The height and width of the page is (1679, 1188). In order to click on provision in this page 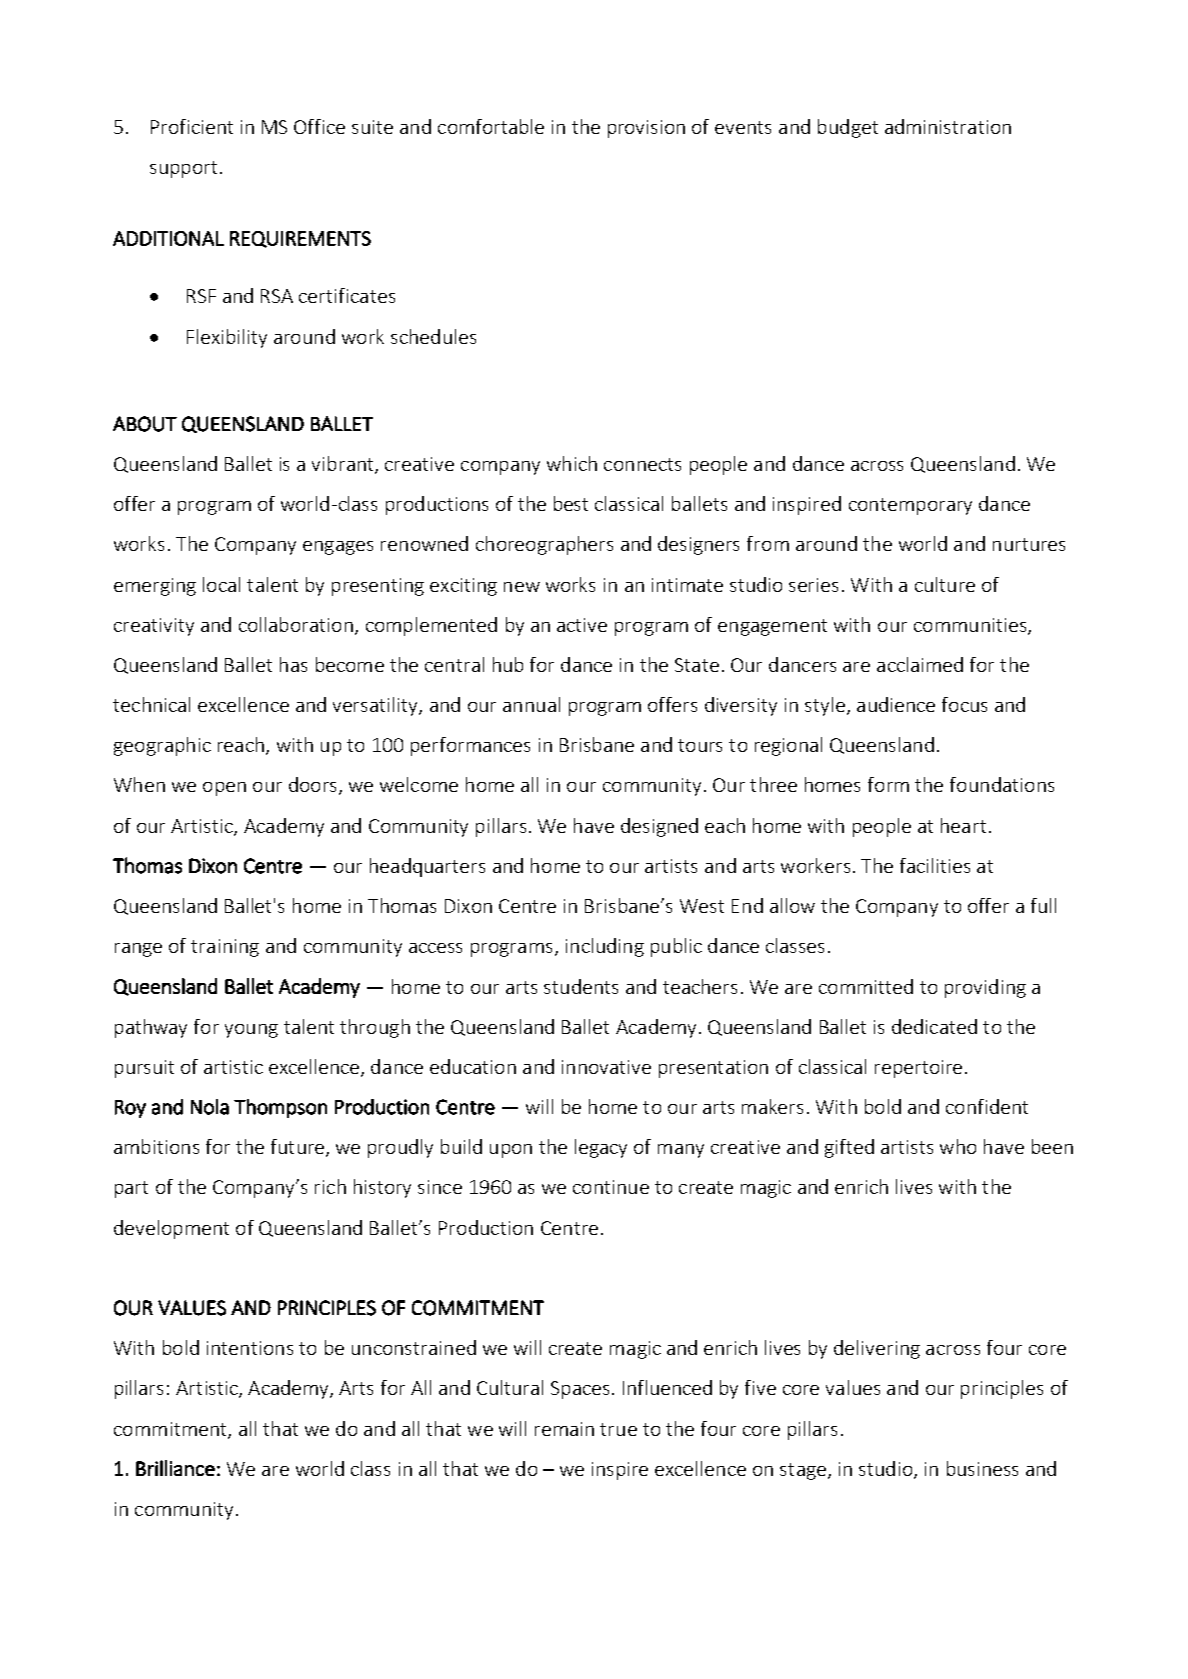, I will do `click(646, 129)`.
